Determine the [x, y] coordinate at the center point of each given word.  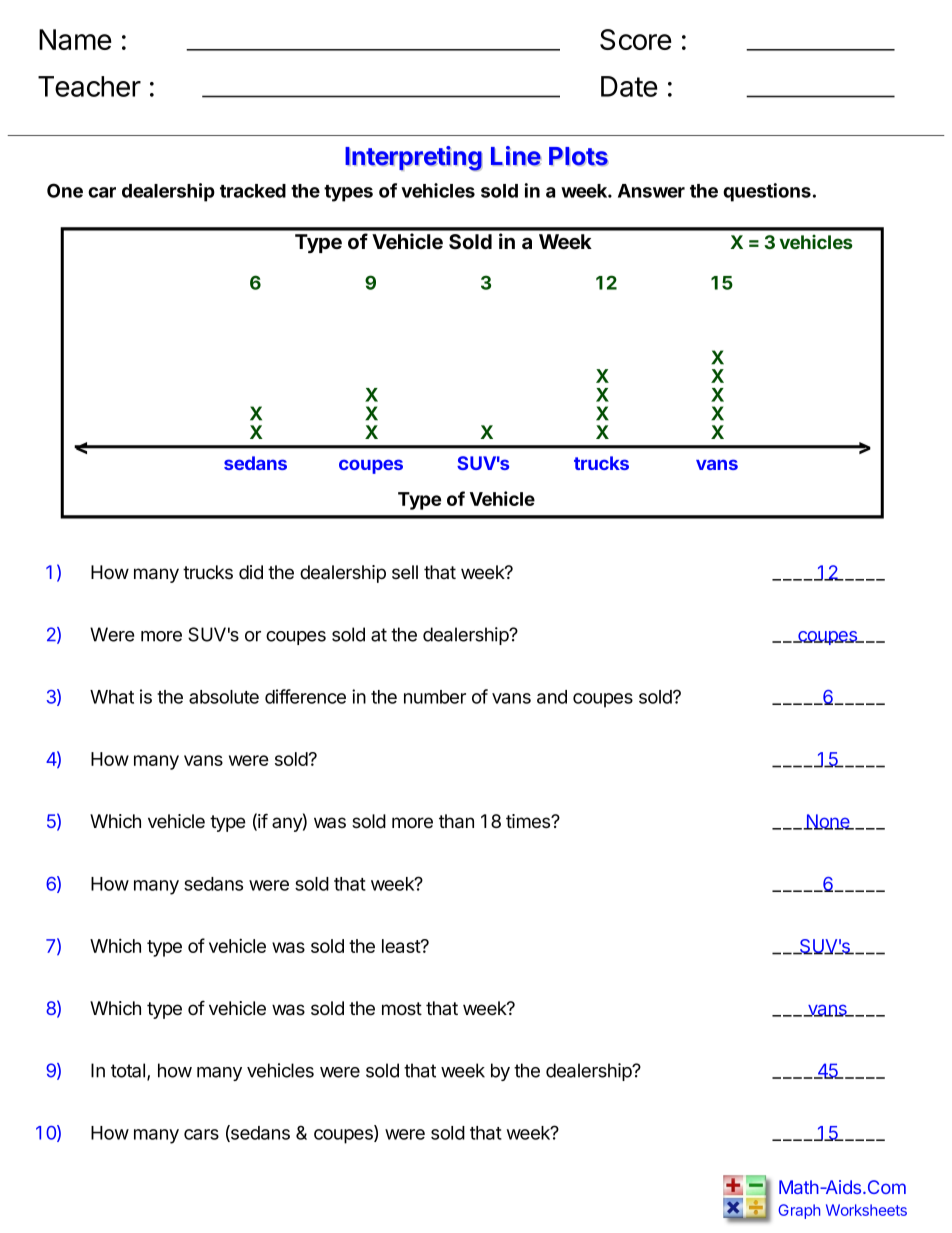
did [251, 572]
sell [405, 572]
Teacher [89, 86]
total [128, 1070]
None [828, 822]
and [552, 697]
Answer [651, 191]
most [402, 1009]
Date [629, 86]
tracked [253, 191]
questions [767, 192]
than [456, 821]
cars [201, 1134]
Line [516, 156]
